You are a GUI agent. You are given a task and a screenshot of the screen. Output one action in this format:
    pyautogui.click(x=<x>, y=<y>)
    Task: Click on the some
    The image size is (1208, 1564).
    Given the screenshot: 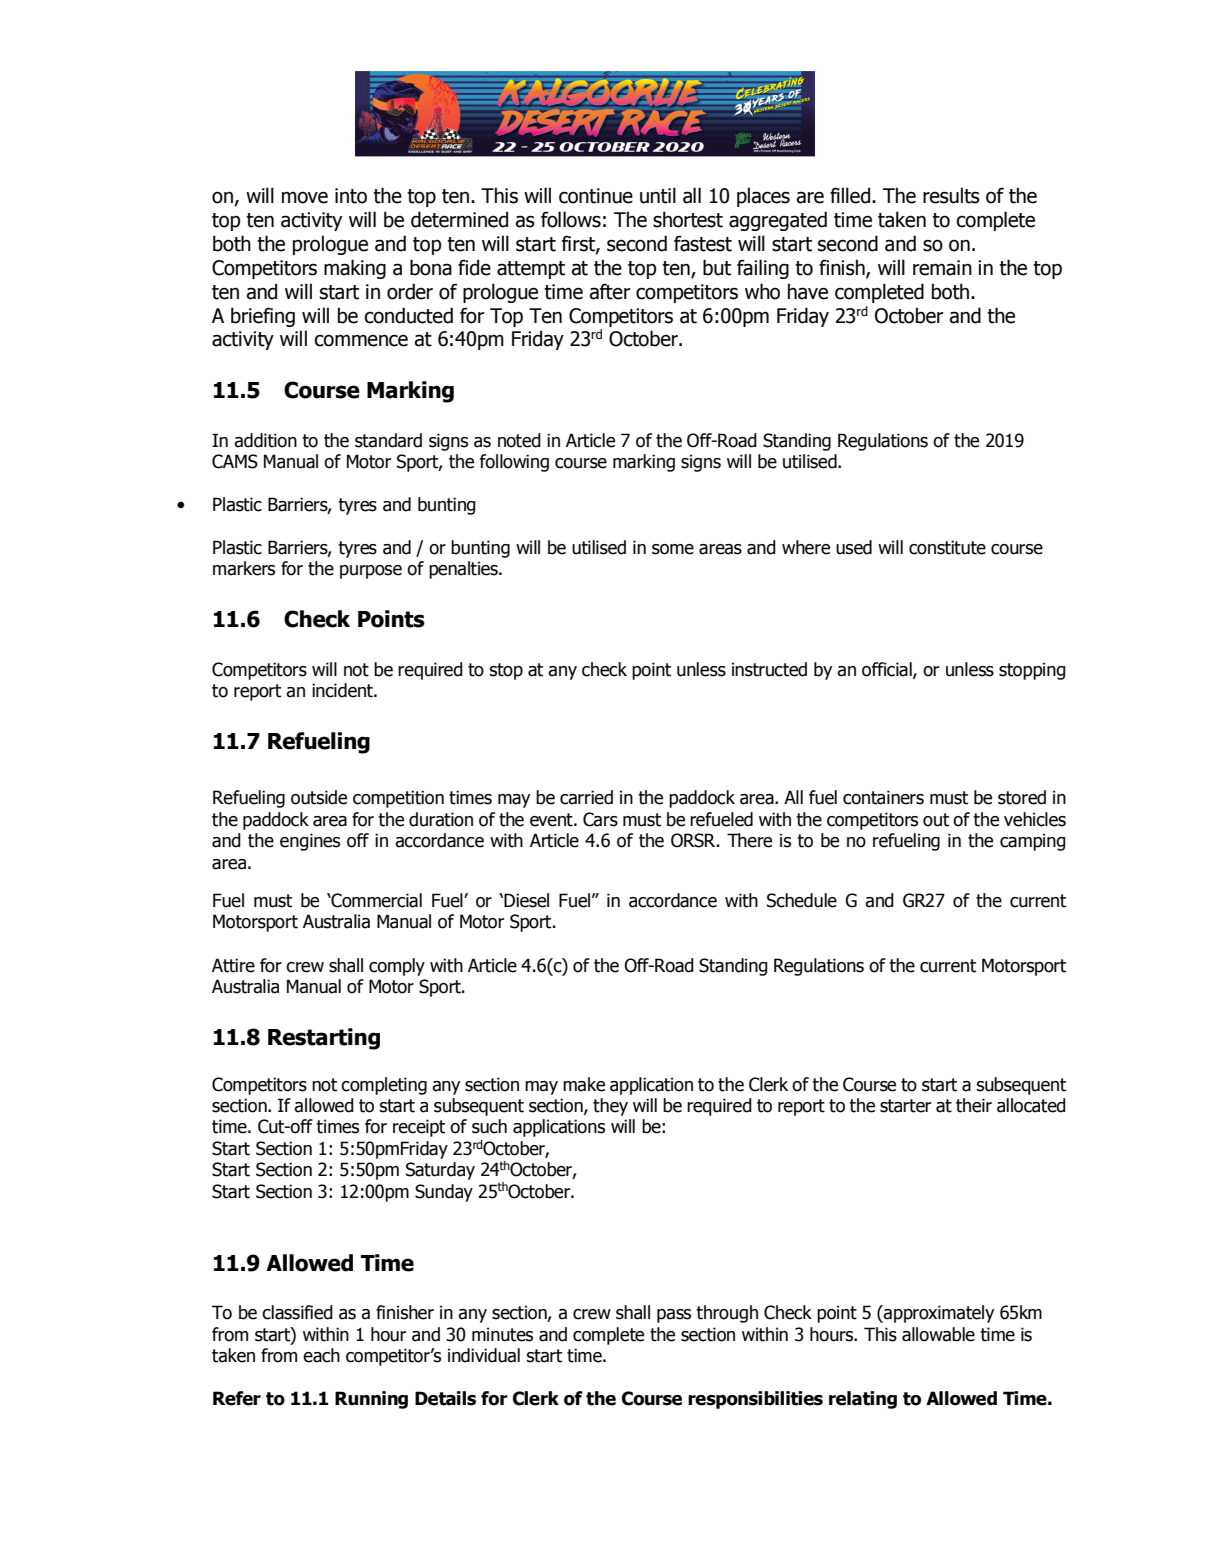 What is the action you would take?
    pyautogui.click(x=673, y=549)
